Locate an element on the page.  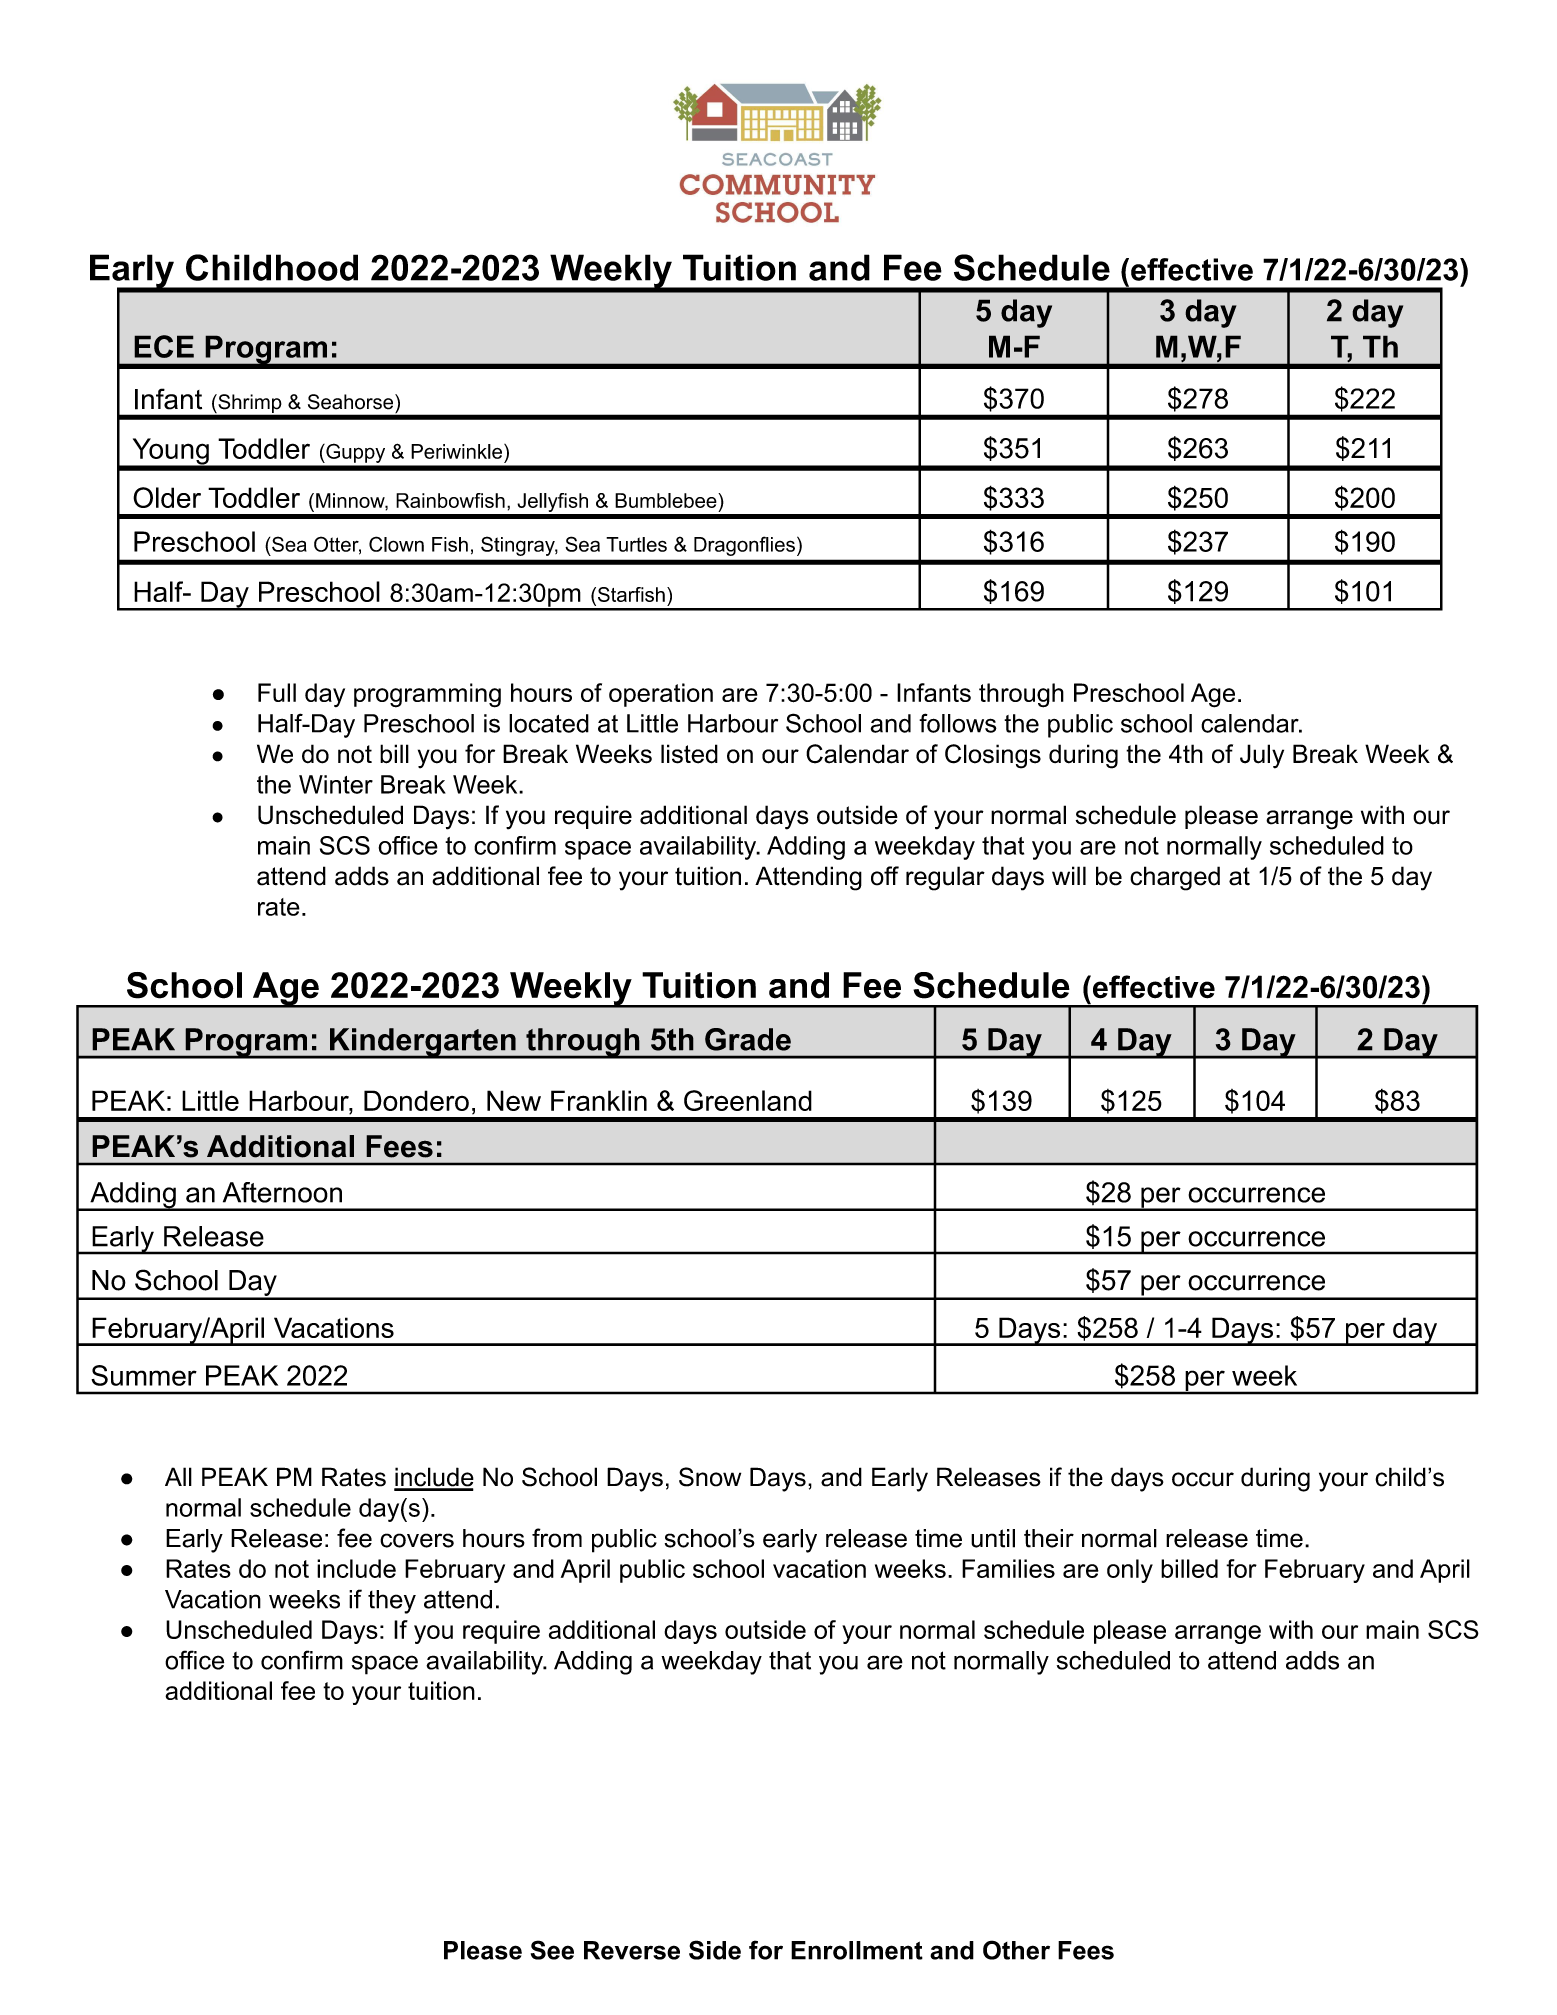
Reverse is located at coordinates (632, 1950).
